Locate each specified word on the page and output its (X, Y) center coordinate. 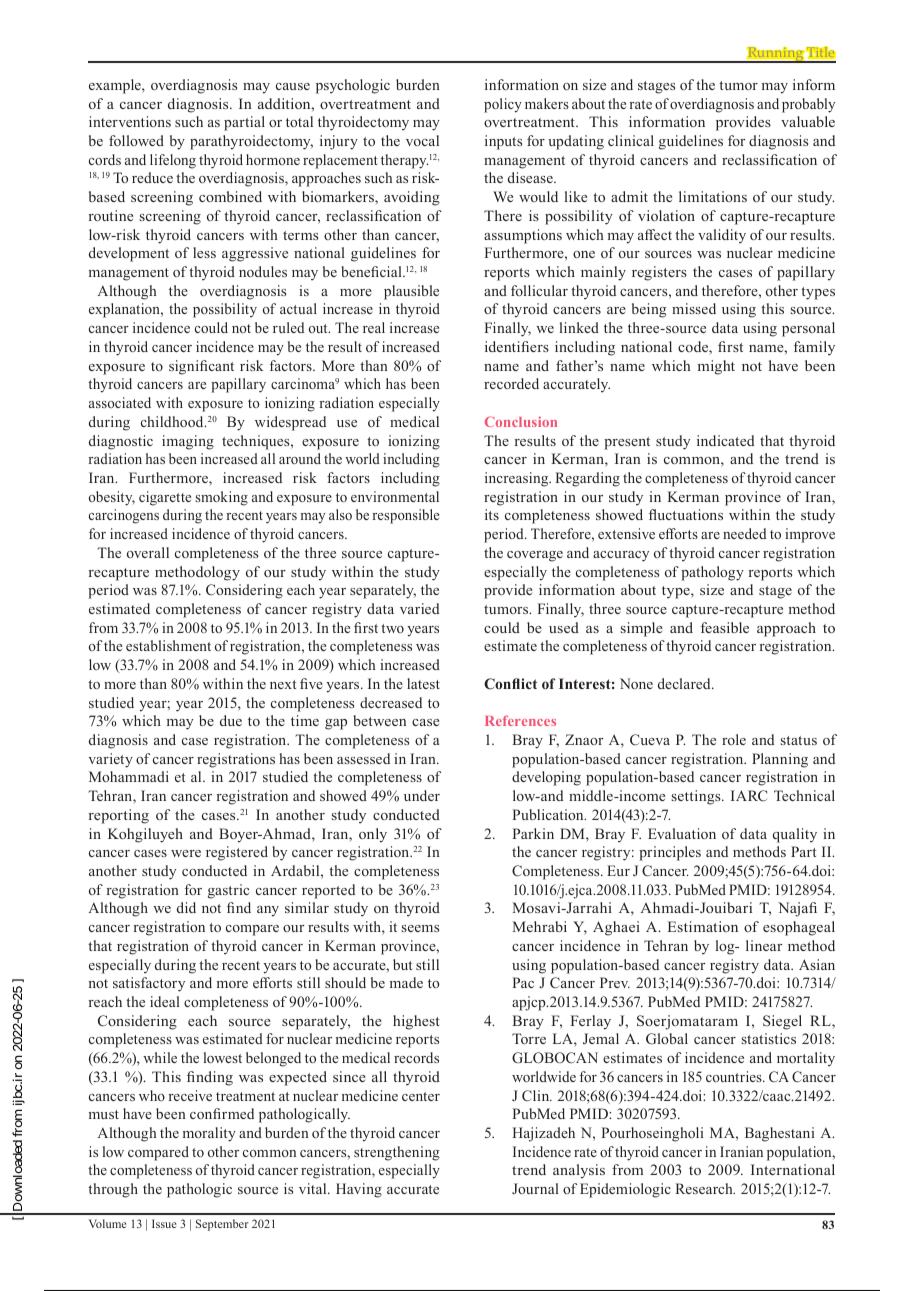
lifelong (173, 161)
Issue (164, 1223)
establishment (168, 645)
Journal (535, 1188)
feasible (725, 627)
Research (705, 1188)
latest (423, 683)
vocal (422, 140)
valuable (808, 121)
